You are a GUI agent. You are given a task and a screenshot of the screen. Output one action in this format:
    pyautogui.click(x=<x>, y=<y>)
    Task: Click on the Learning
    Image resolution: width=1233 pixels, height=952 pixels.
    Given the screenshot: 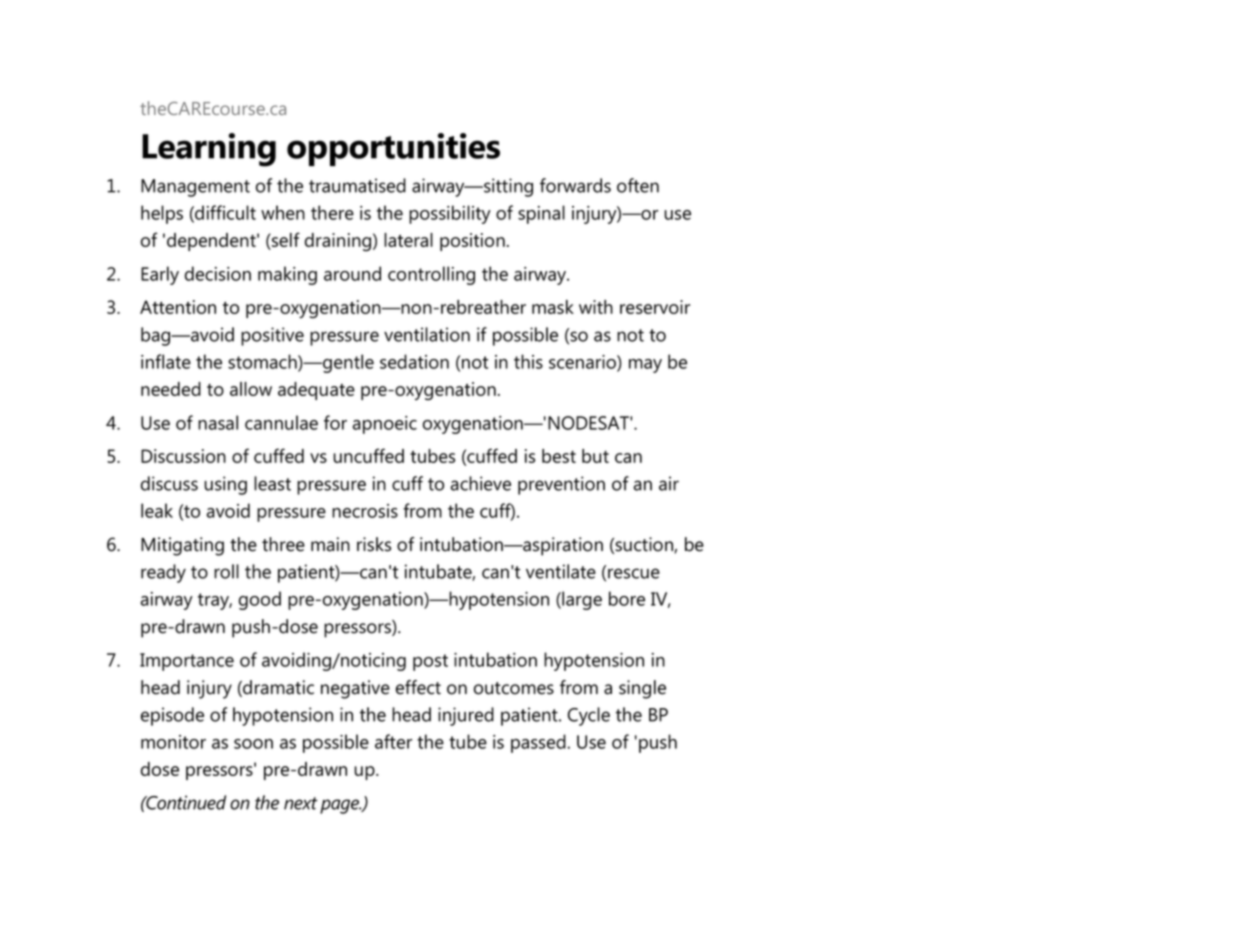 What is the action you would take?
    pyautogui.click(x=209, y=150)
